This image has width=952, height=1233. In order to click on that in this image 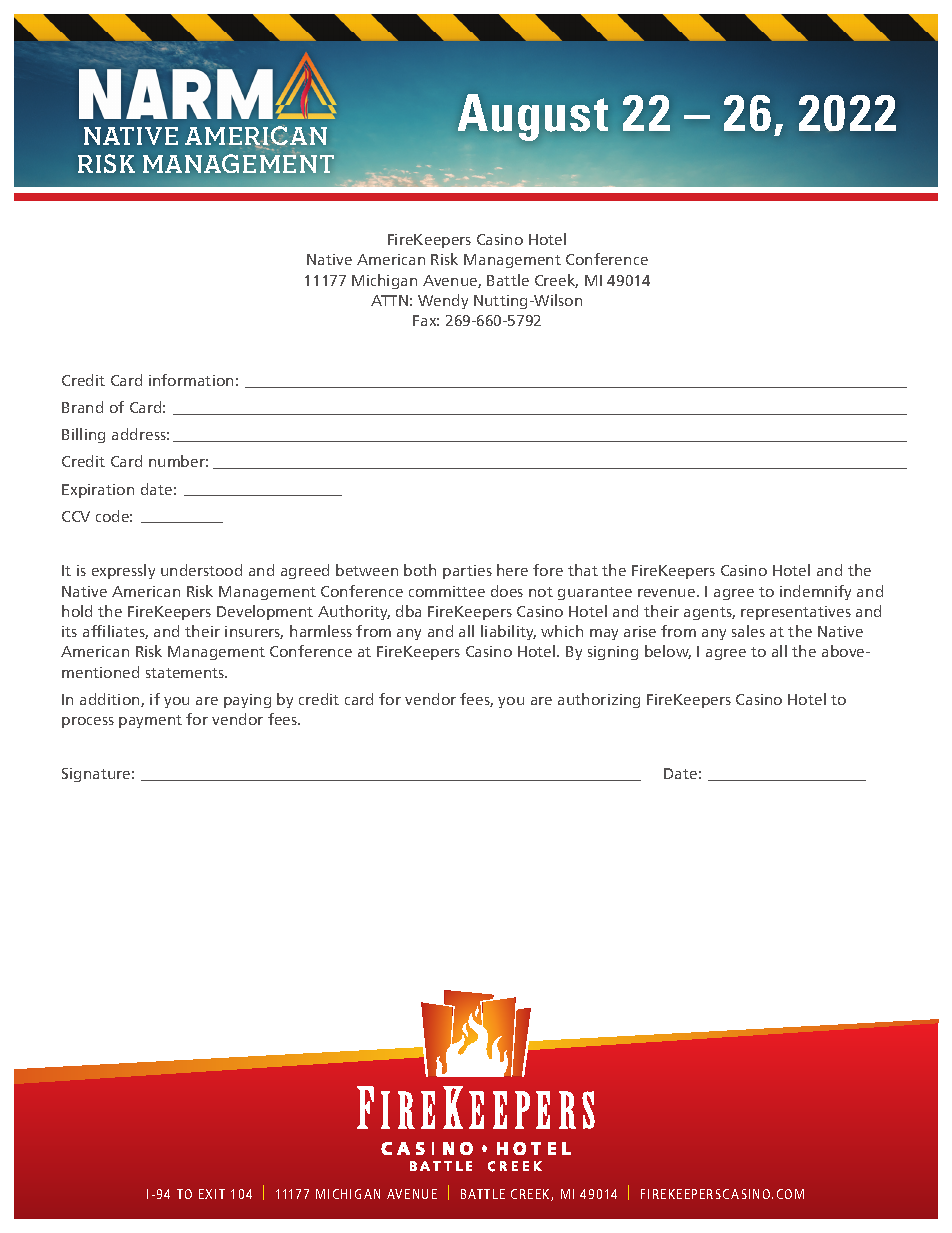, I will do `click(583, 570)`.
